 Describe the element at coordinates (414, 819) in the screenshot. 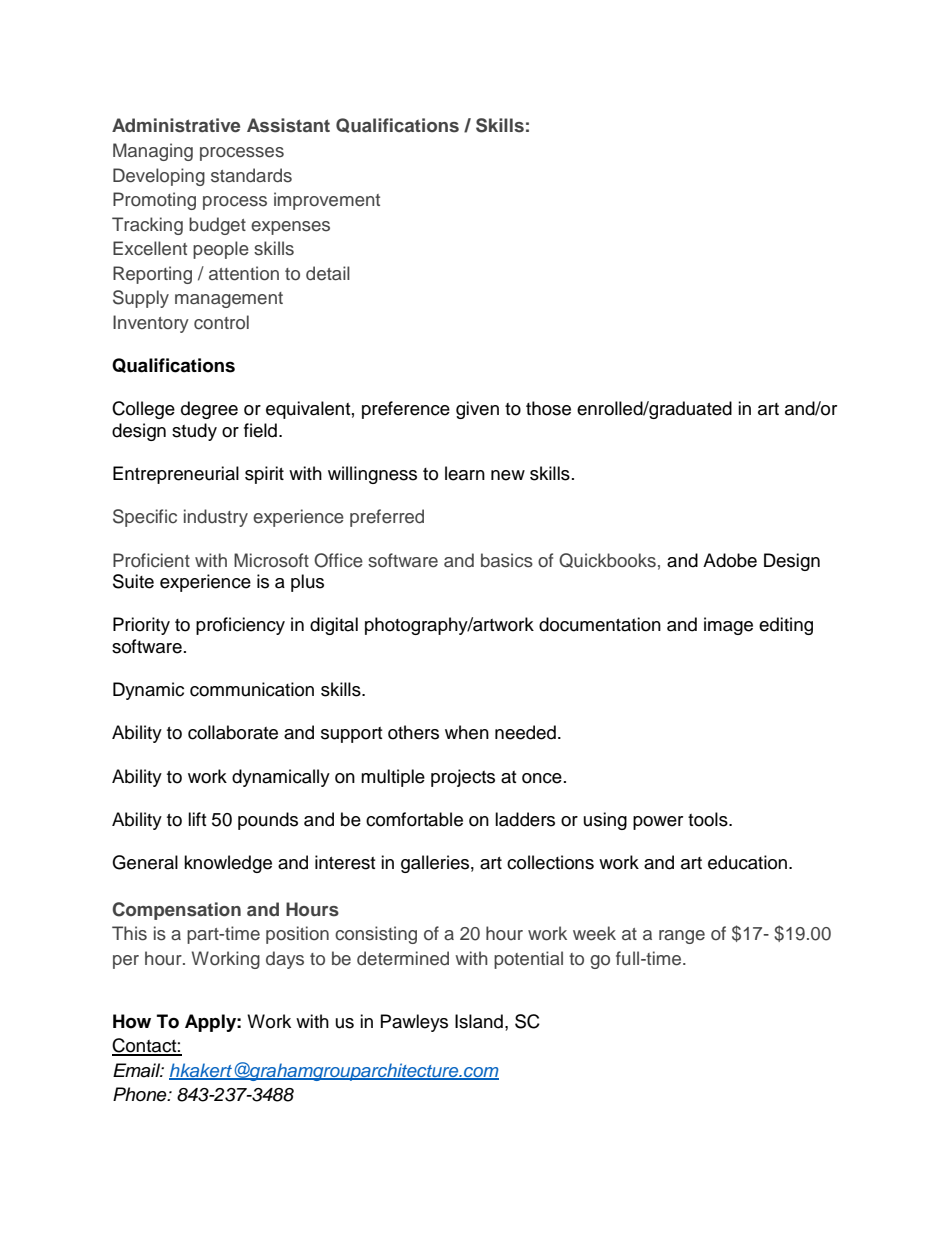

I see `comfortable` at that location.
